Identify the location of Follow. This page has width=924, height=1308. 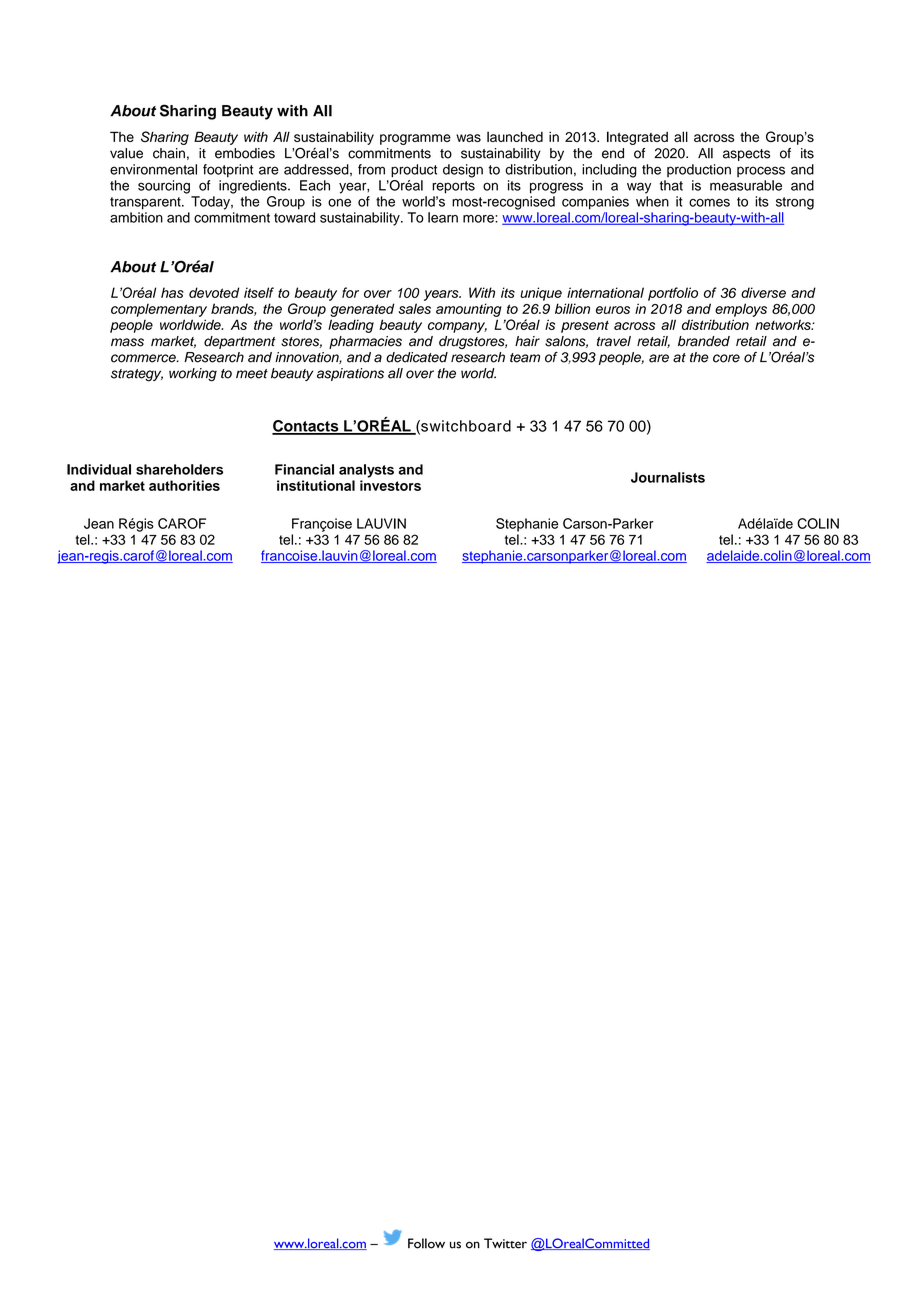
(426, 1243).
